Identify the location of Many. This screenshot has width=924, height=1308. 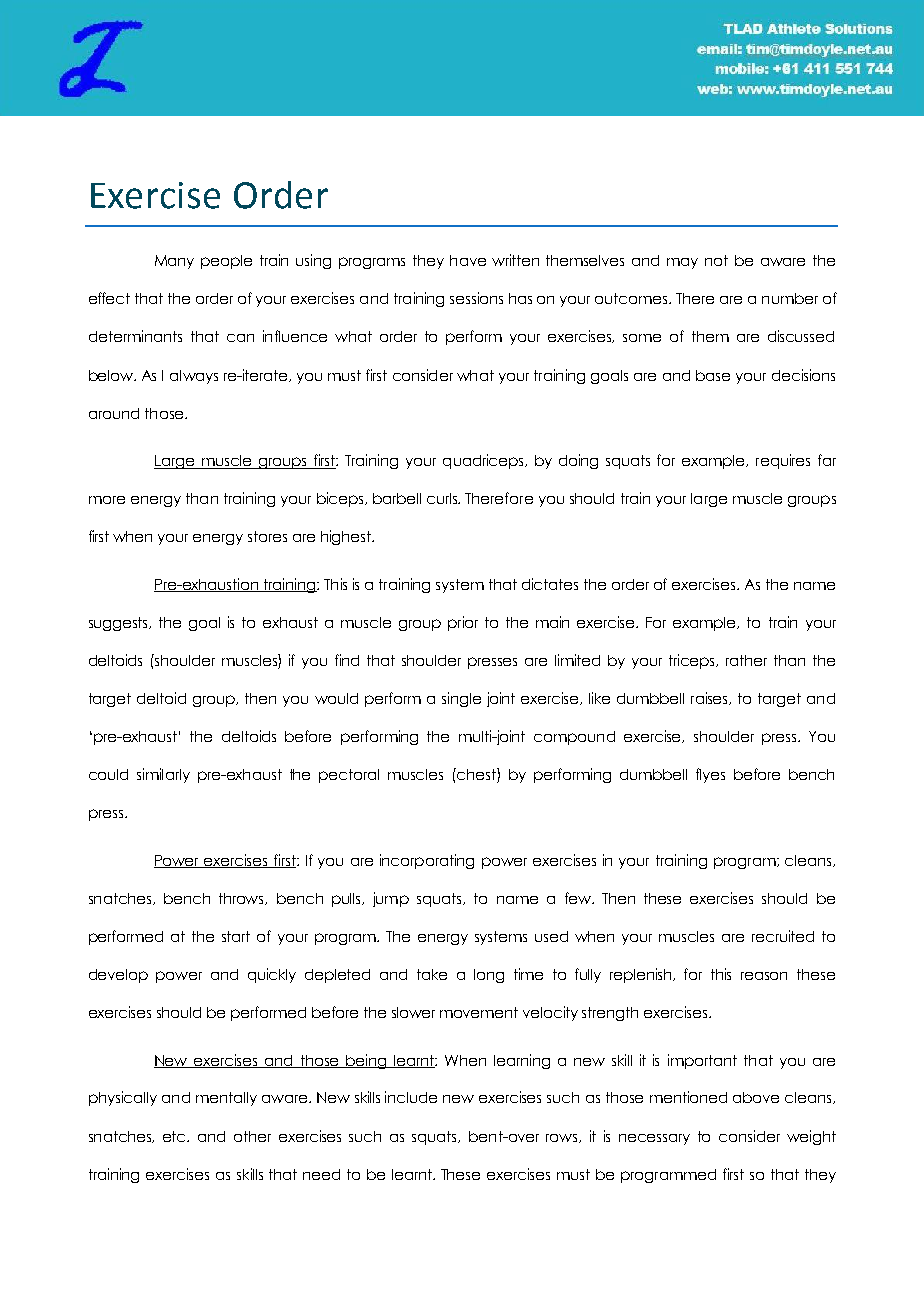
(174, 262).
